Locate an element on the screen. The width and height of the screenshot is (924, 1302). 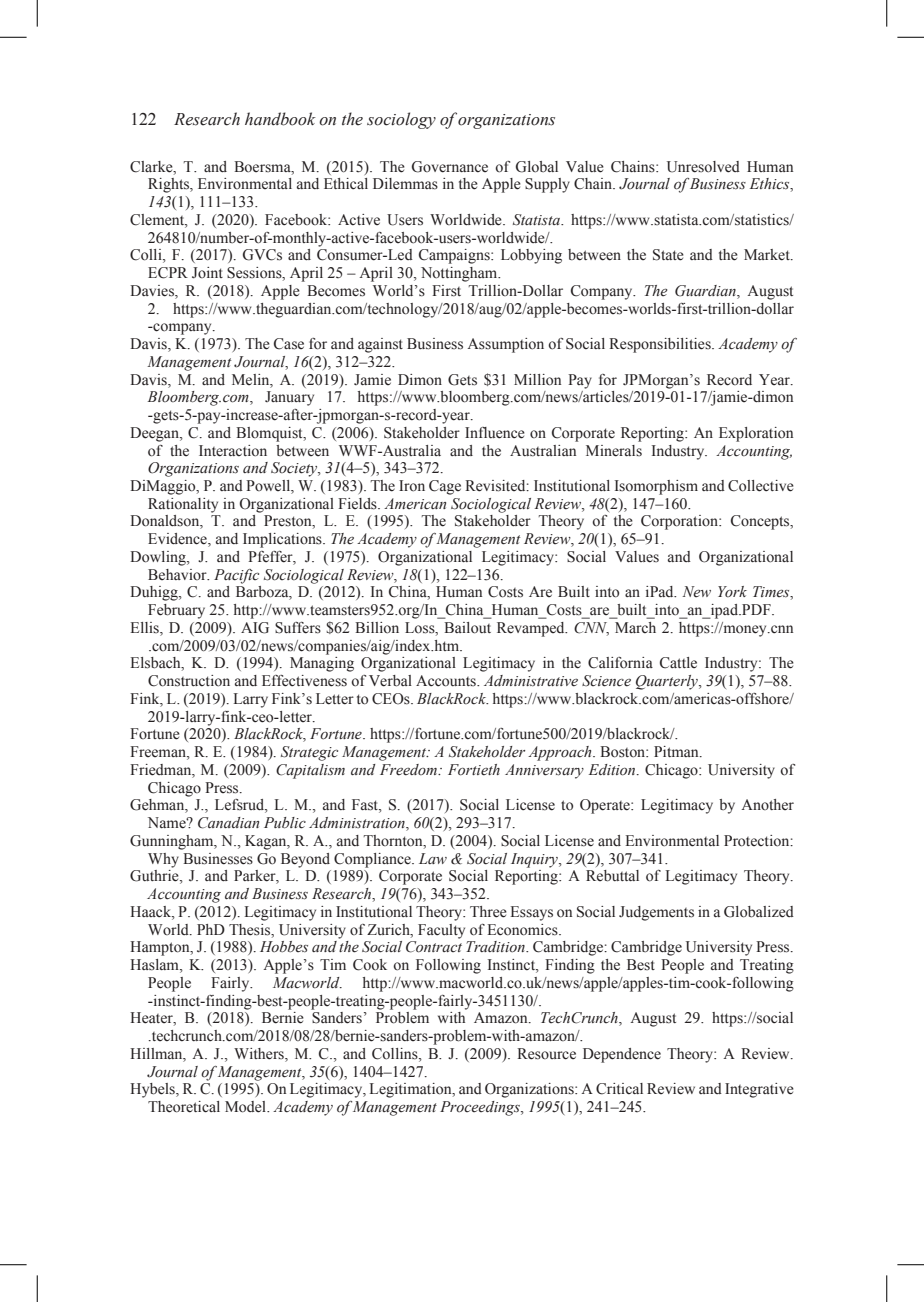
February is located at coordinates (176, 611).
